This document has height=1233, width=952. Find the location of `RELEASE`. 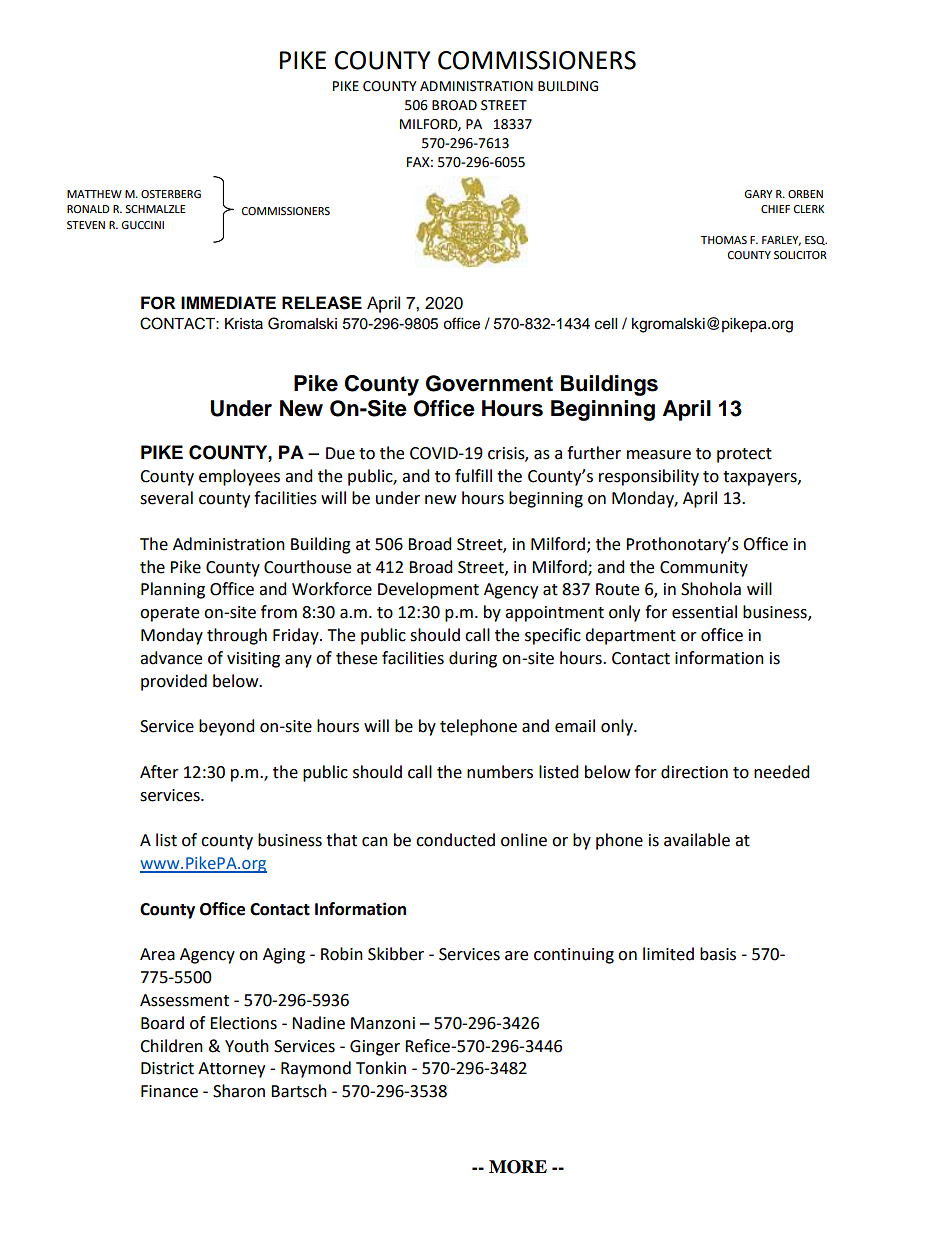

RELEASE is located at coordinates (322, 303).
